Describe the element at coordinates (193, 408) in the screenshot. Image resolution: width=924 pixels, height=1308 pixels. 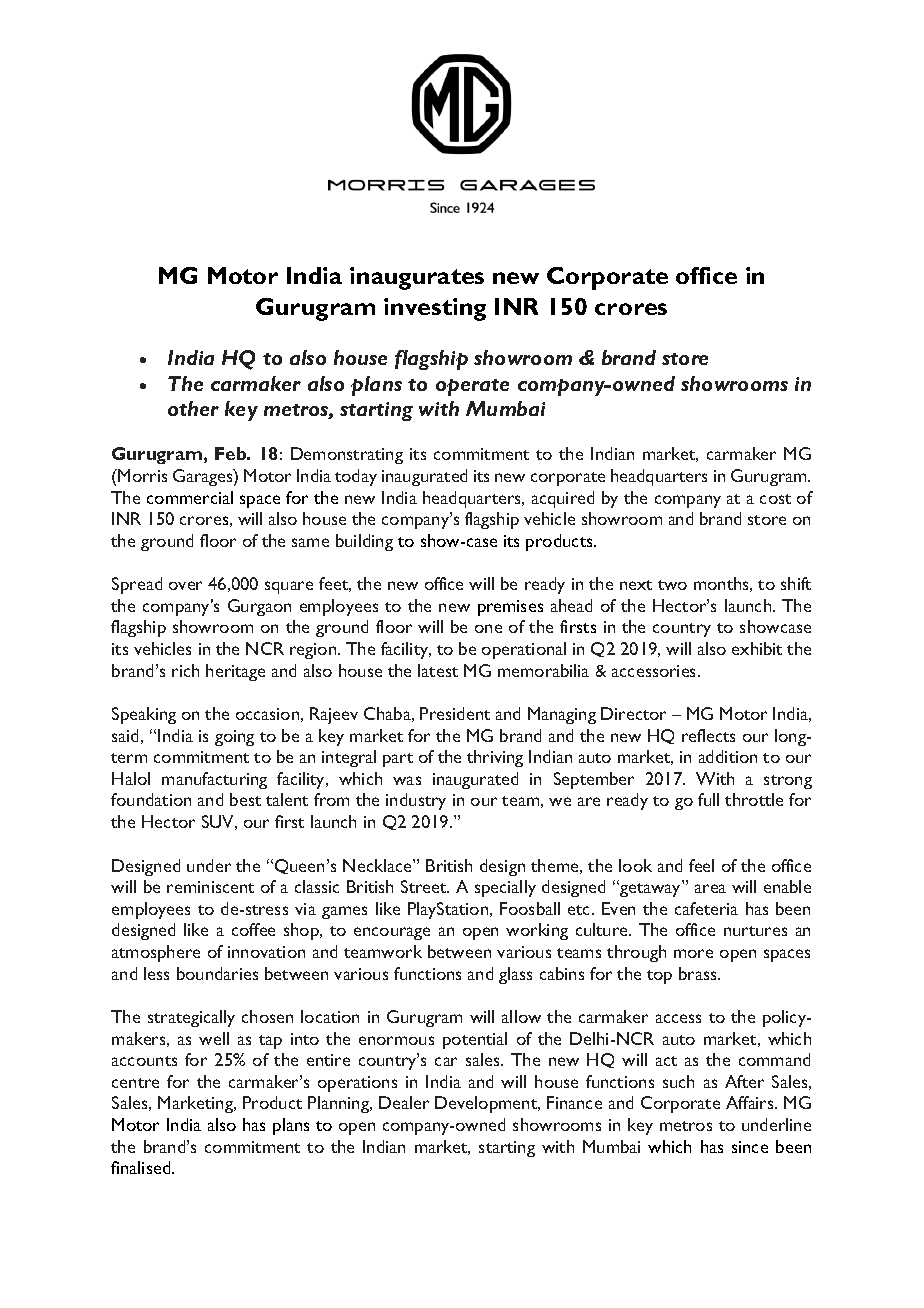
I see `other` at that location.
